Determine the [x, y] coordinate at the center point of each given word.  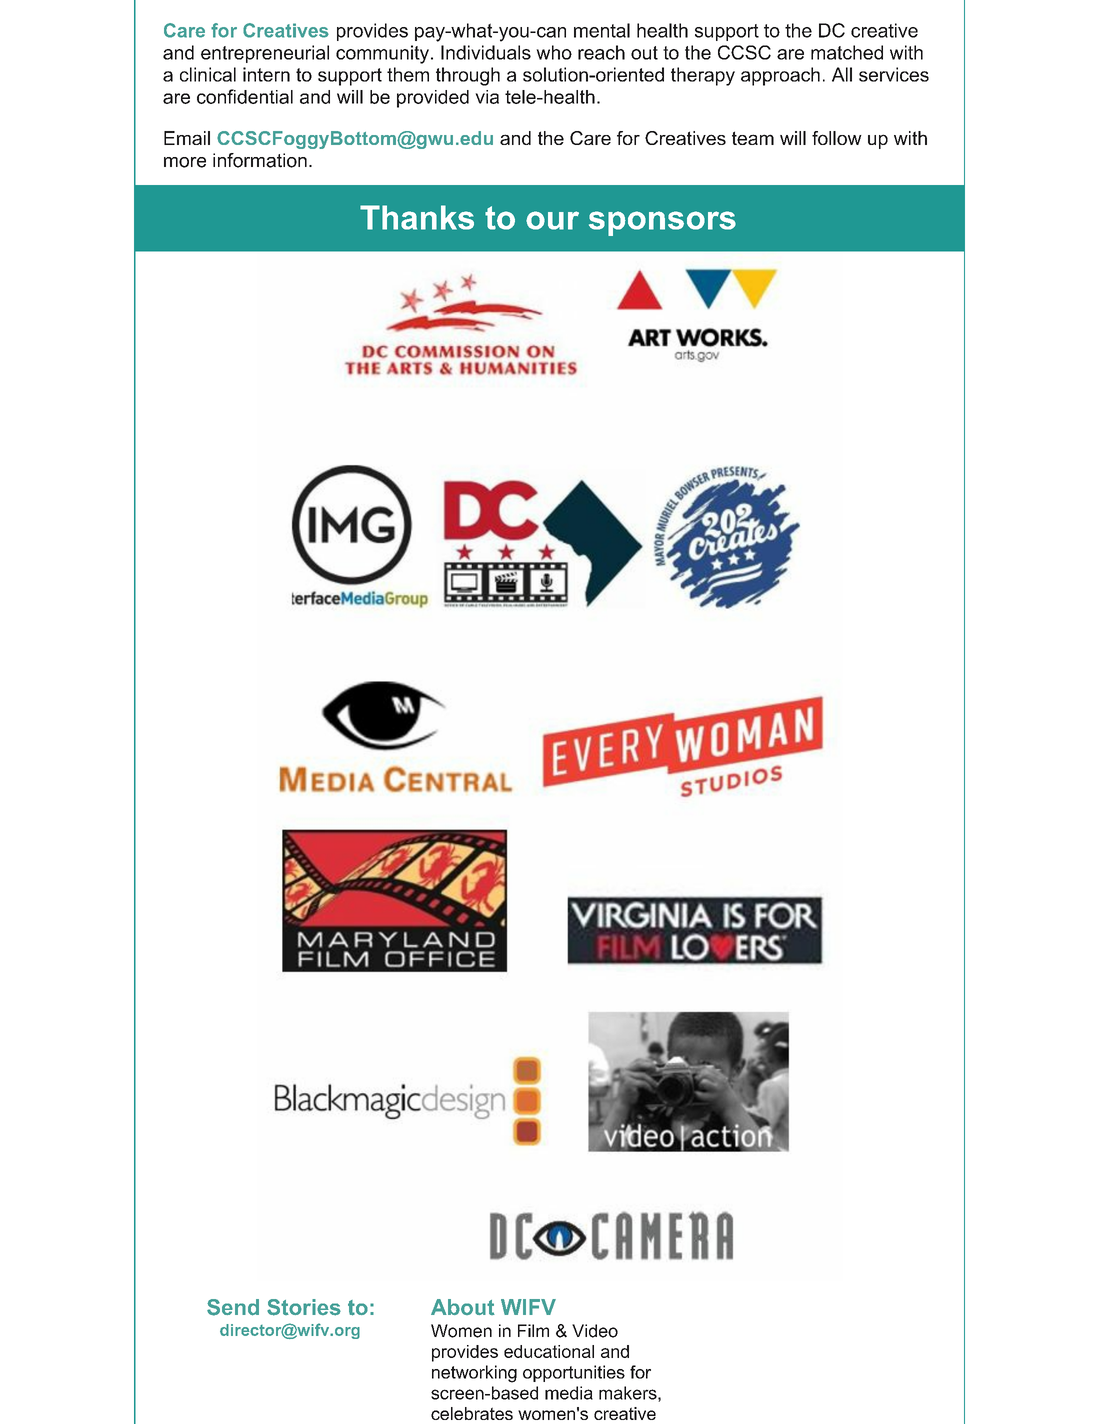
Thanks [417, 217]
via [487, 97]
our [552, 220]
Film [533, 1330]
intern [266, 74]
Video [595, 1331]
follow [837, 138]
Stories [304, 1307]
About [463, 1307]
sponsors [662, 223]
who [554, 52]
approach [780, 76]
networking [474, 1374]
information [260, 160]
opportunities [574, 1373]
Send [233, 1307]
